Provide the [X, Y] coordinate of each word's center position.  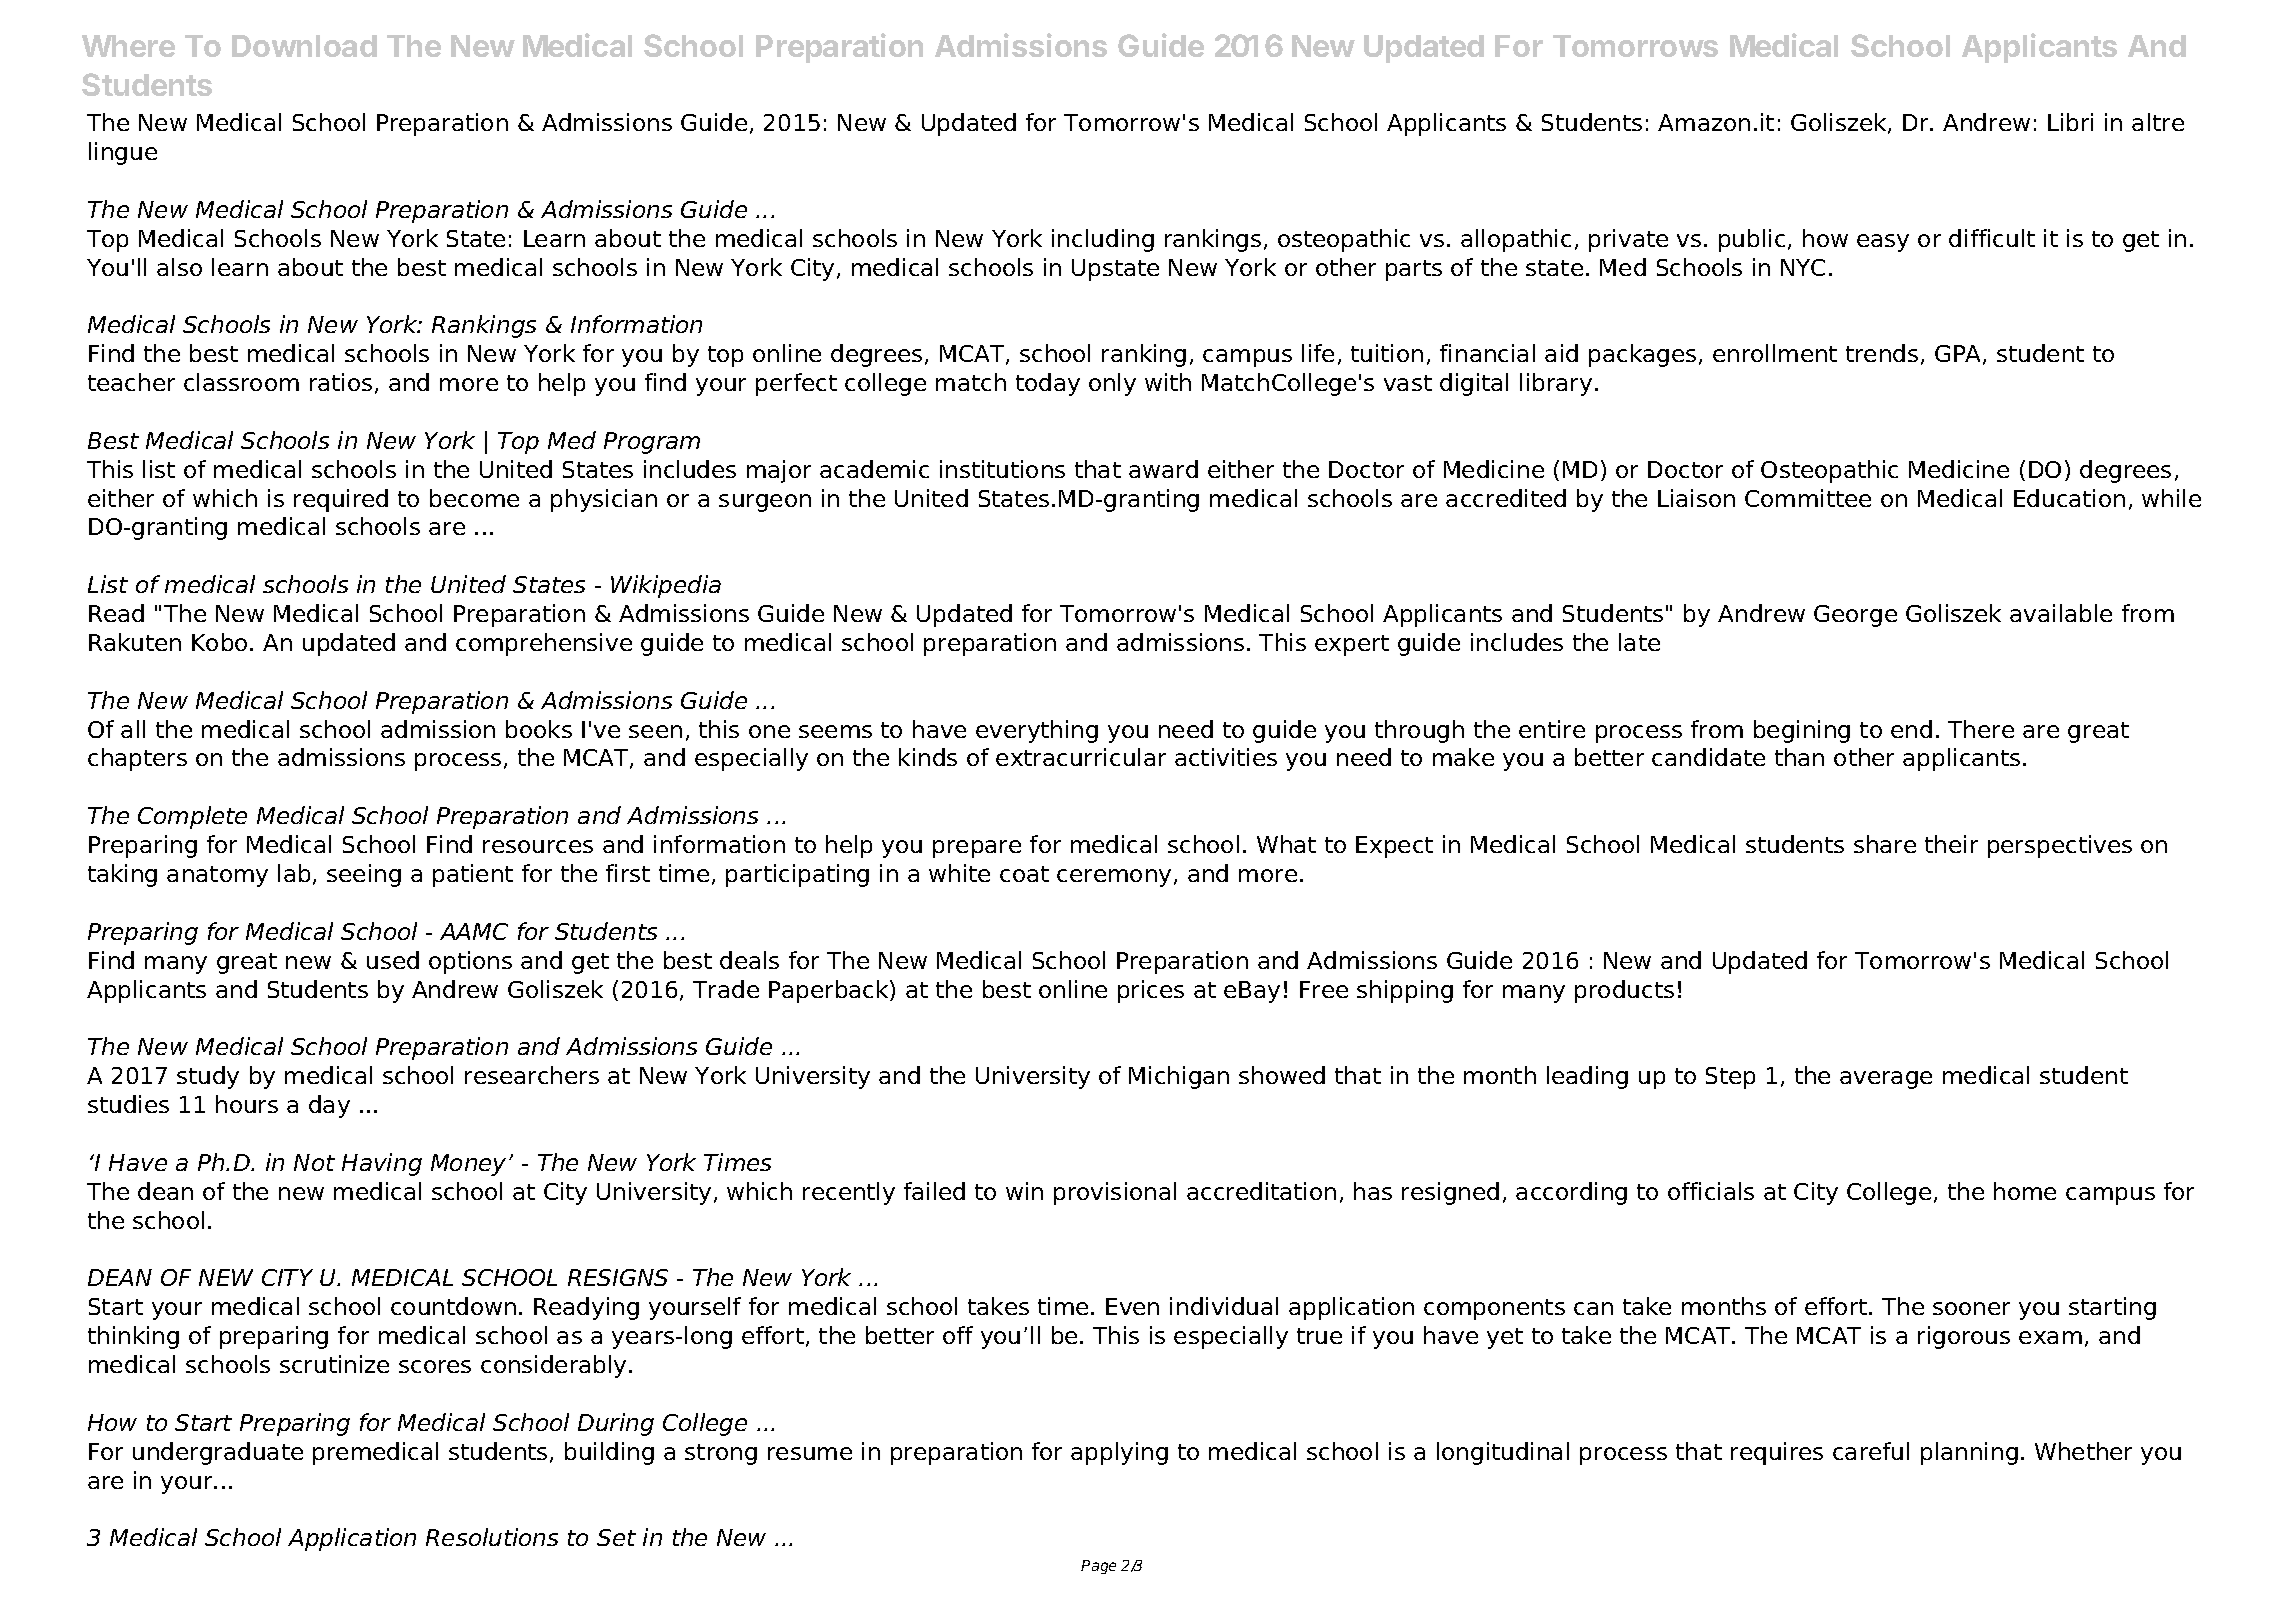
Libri [2070, 122]
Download [304, 46]
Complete [192, 817]
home [2025, 1191]
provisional [1115, 1193]
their [1951, 844]
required [341, 500]
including [1103, 240]
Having [382, 1164]
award [1163, 469]
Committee [1808, 498]
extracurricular [1081, 757]
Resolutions [492, 1537]
